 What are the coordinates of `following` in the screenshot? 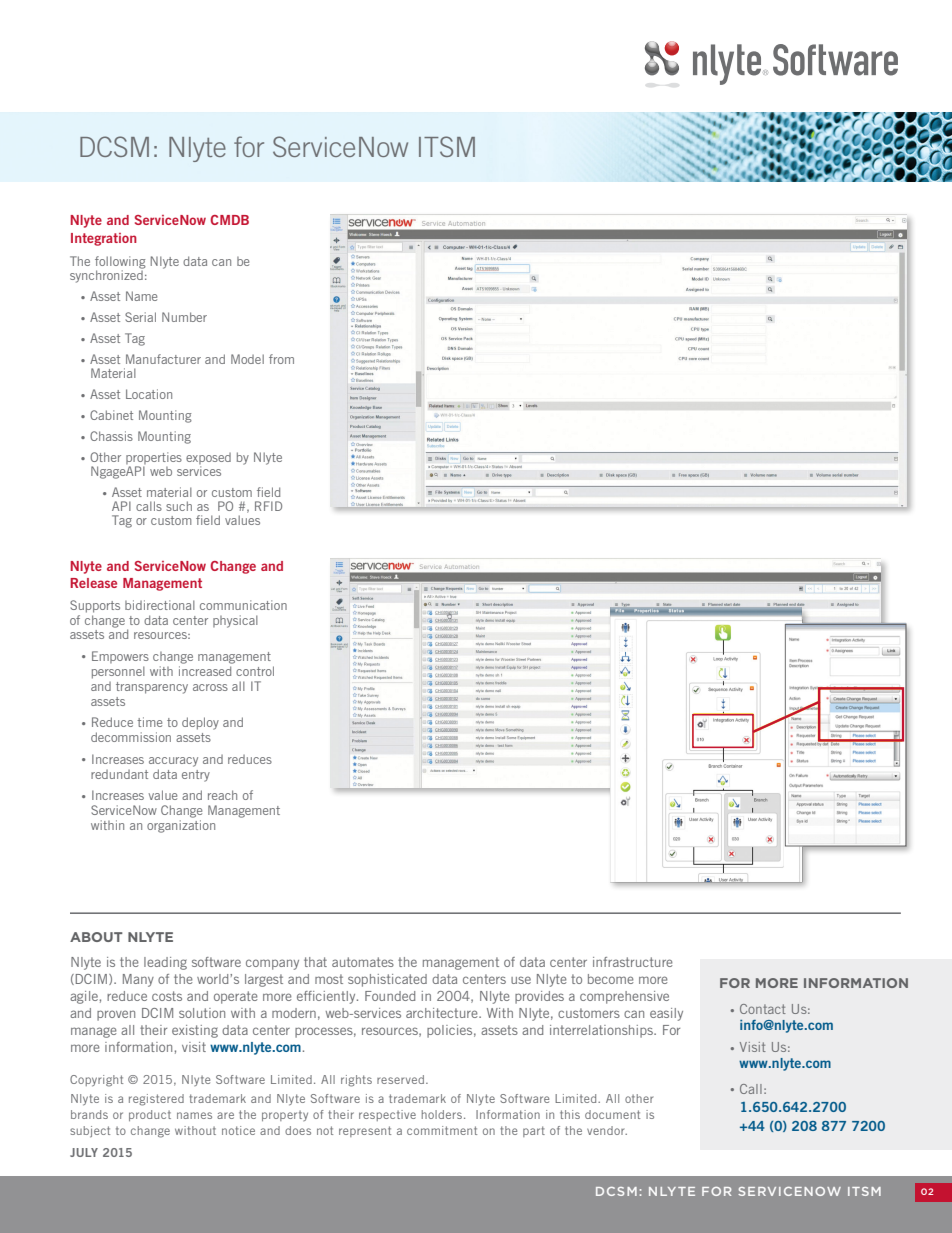 It's located at (120, 263).
